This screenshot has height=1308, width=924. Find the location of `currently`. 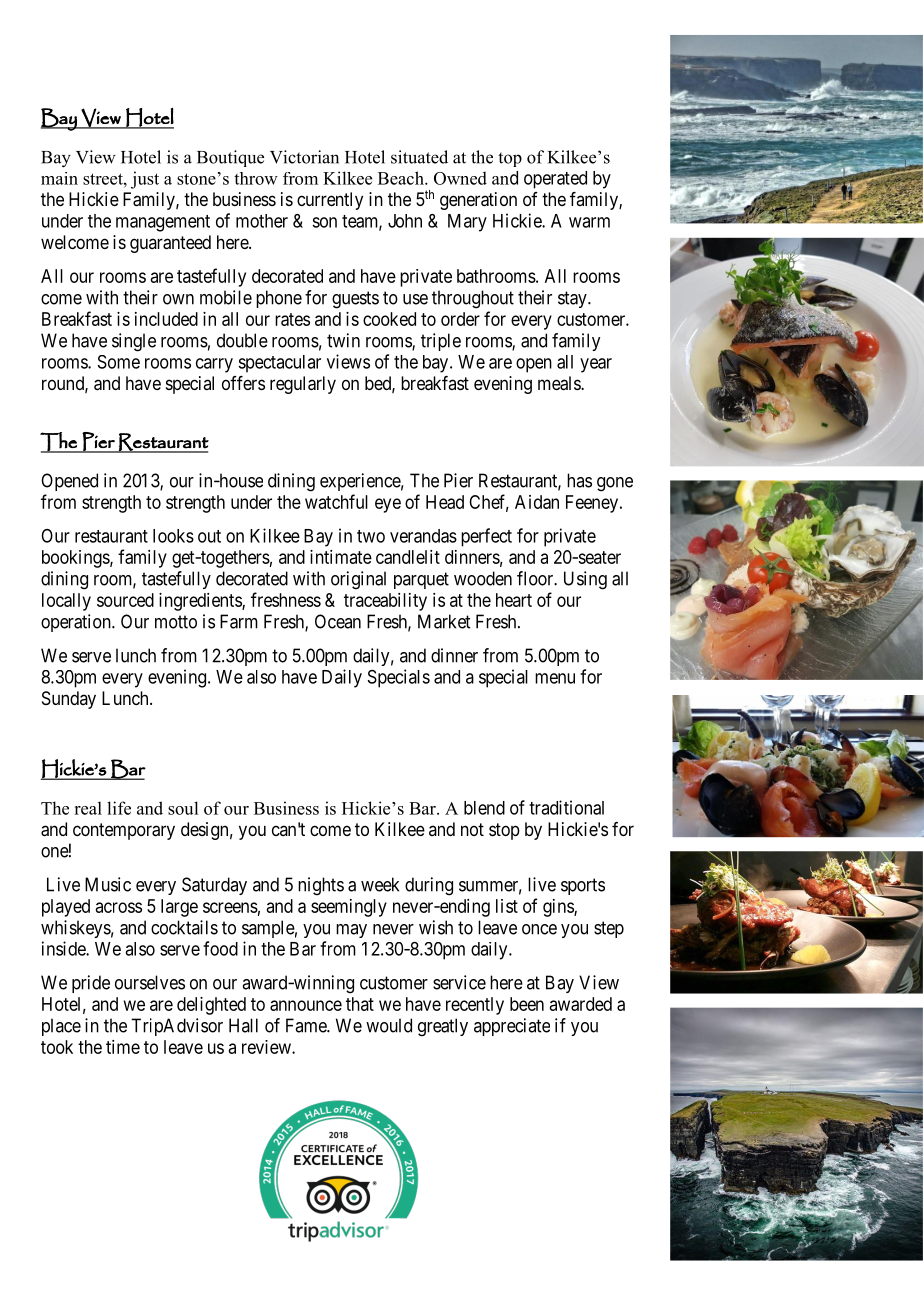

currently is located at coordinates (330, 201).
